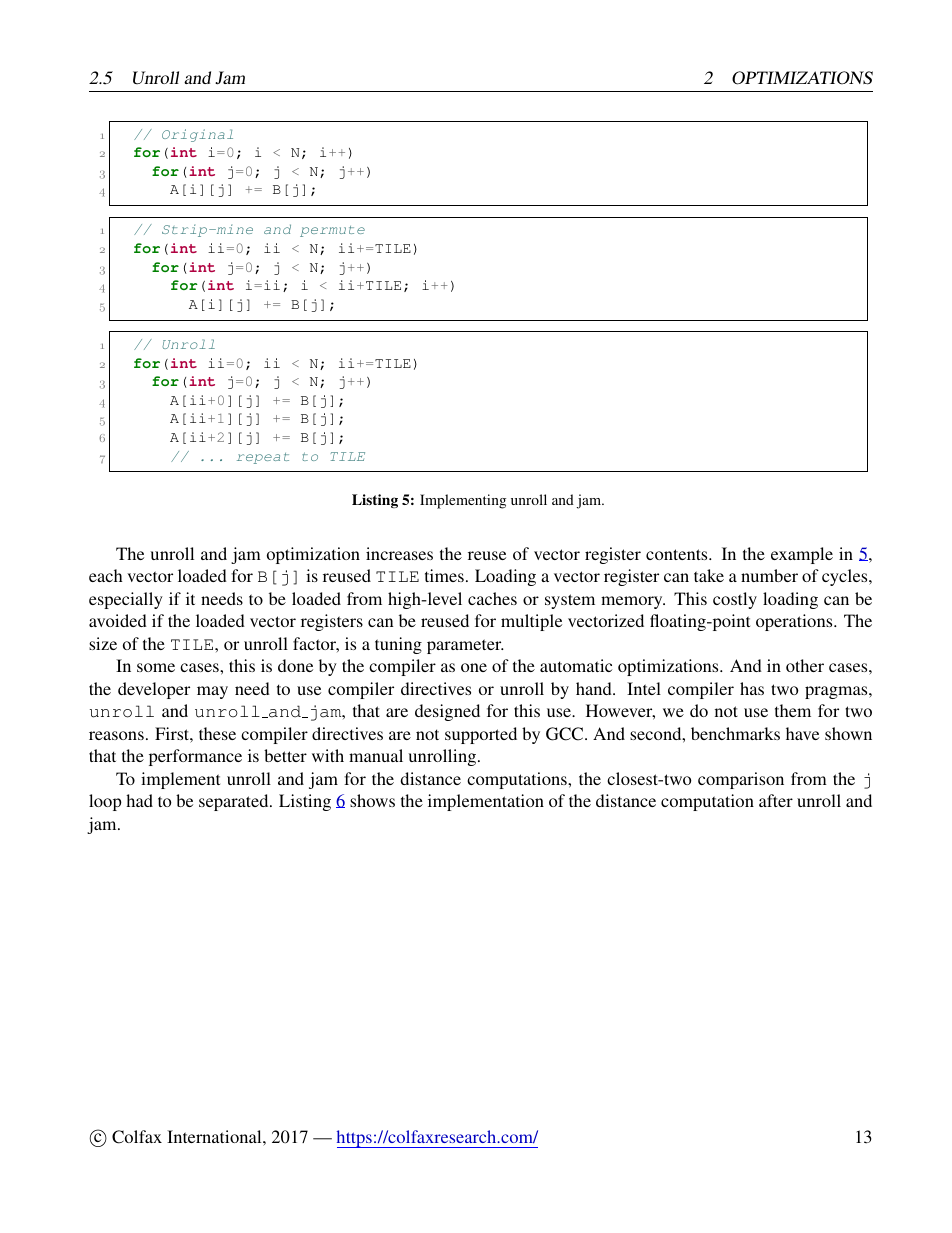 Image resolution: width=952 pixels, height=1233 pixels. What do you see at coordinates (105, 575) in the image?
I see `each` at bounding box center [105, 575].
